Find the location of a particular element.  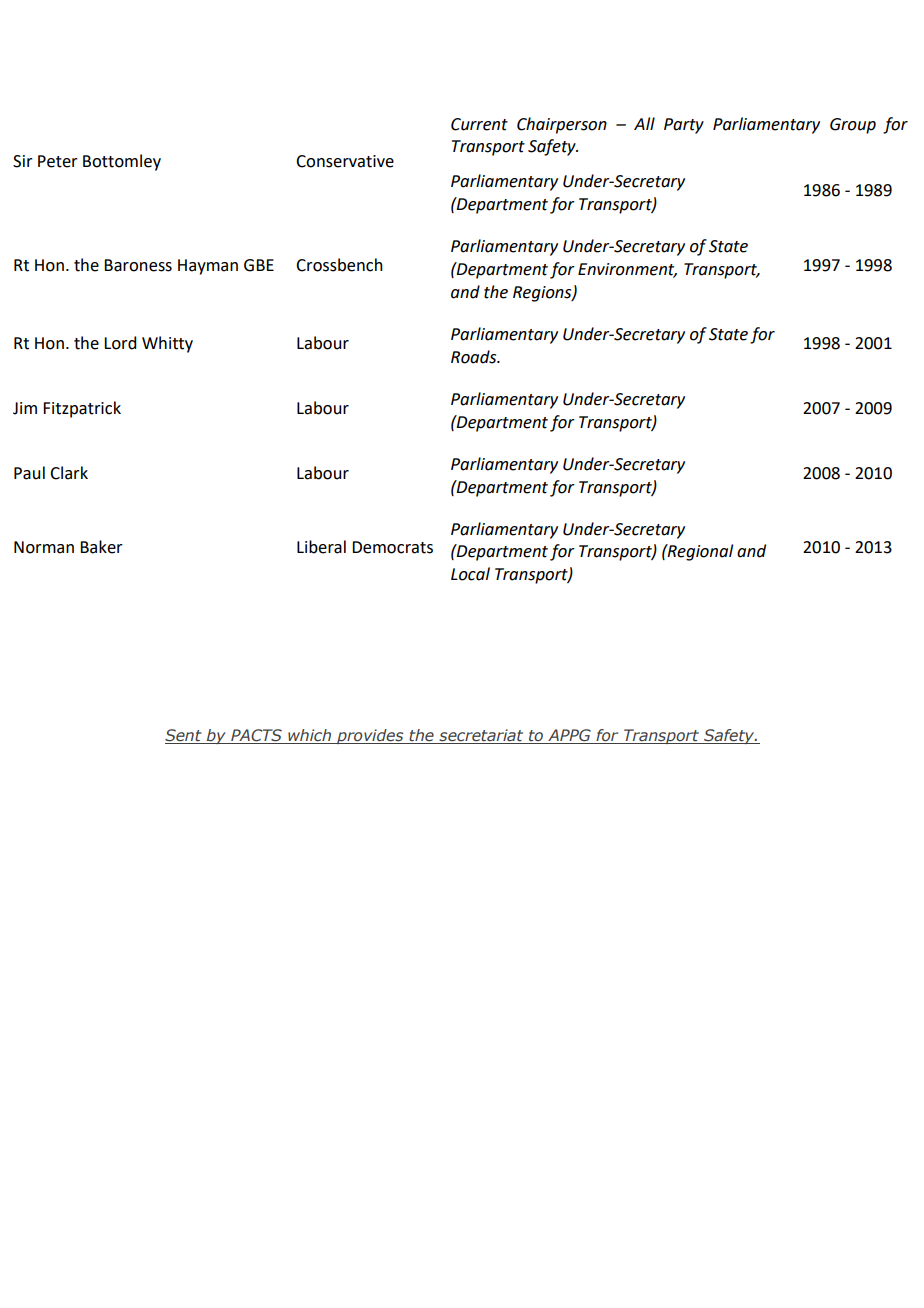

Fitzpatrick is located at coordinates (82, 409).
